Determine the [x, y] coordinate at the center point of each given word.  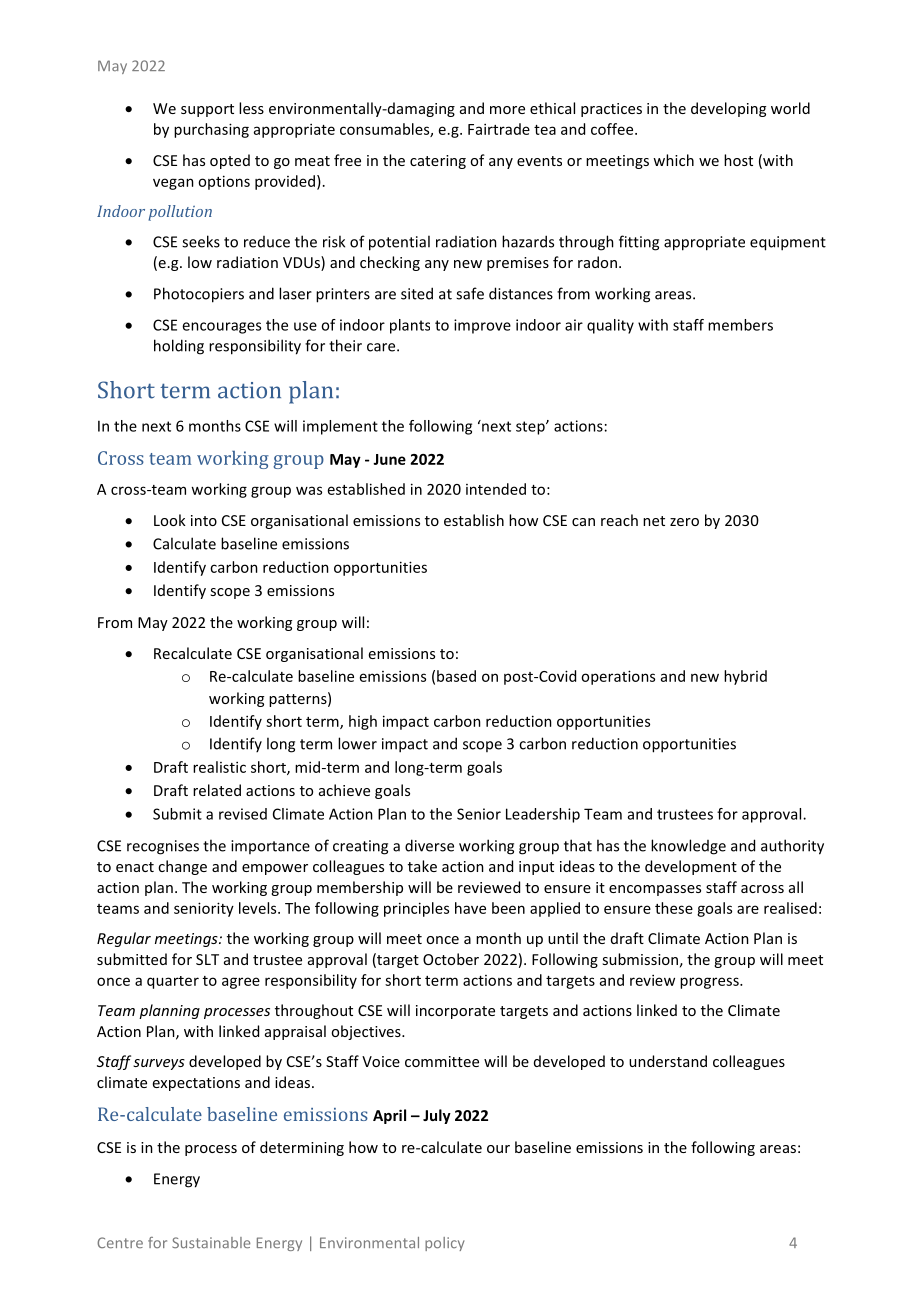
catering [438, 162]
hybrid [745, 677]
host [738, 160]
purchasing [211, 130]
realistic [219, 767]
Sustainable [211, 1242]
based [456, 676]
